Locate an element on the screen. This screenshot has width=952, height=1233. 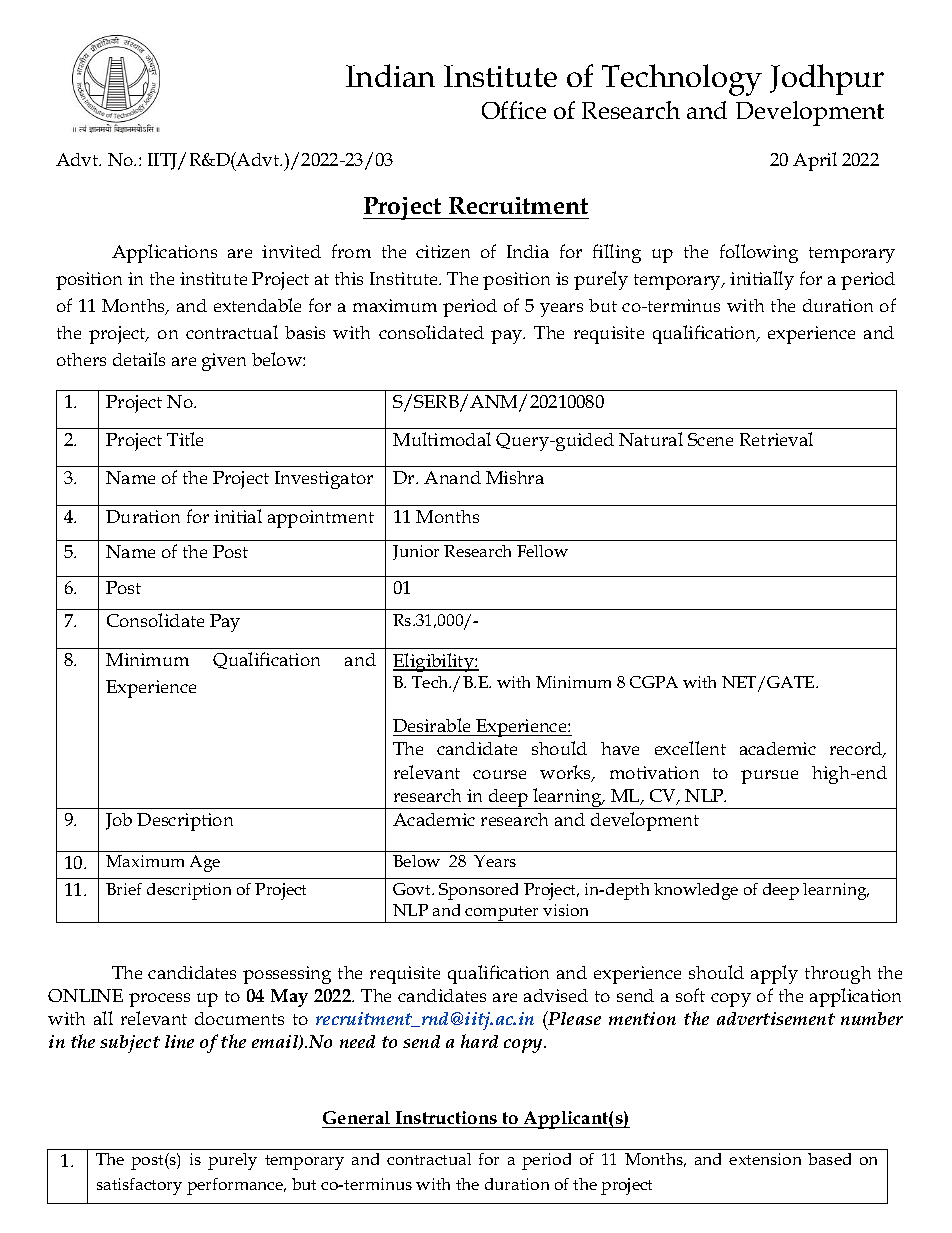
Office is located at coordinates (514, 110).
